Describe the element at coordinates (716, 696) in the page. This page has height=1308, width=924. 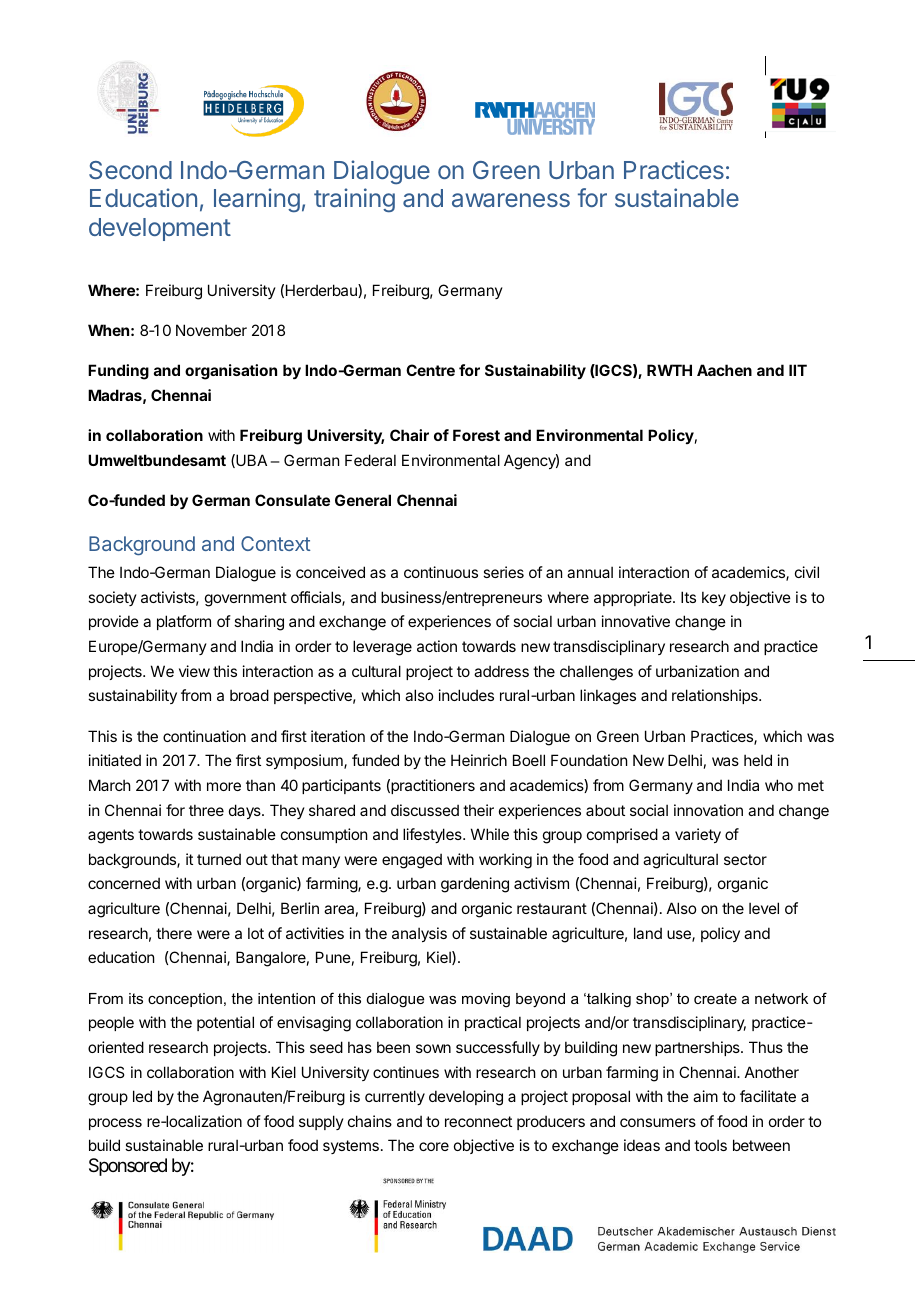
I see `relationships` at that location.
